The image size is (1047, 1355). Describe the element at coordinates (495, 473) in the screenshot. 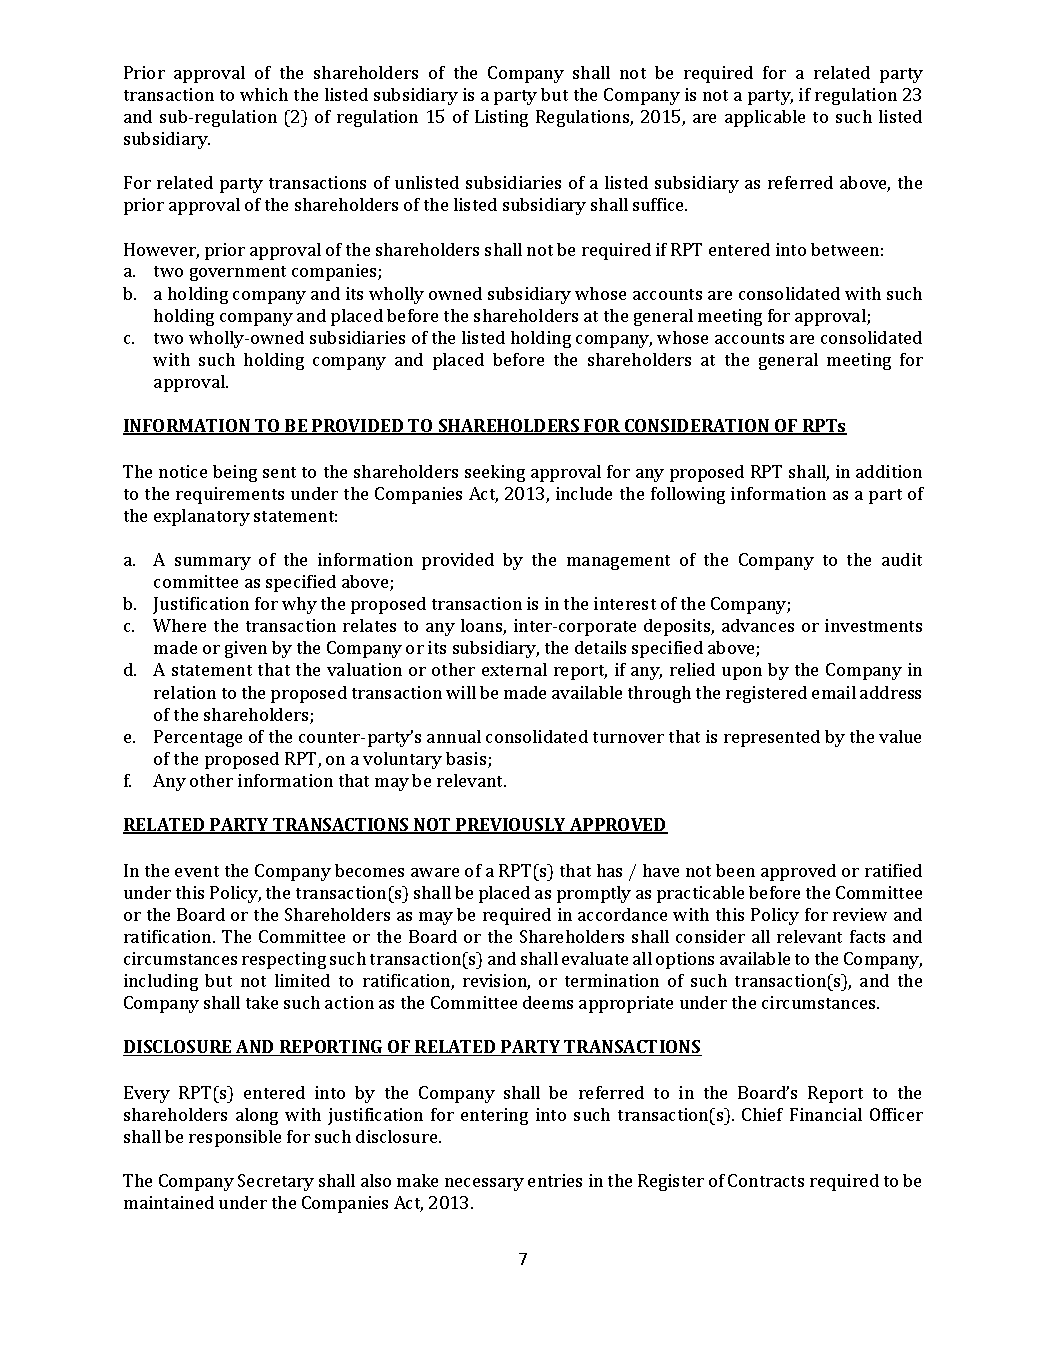

I see `seeking` at that location.
